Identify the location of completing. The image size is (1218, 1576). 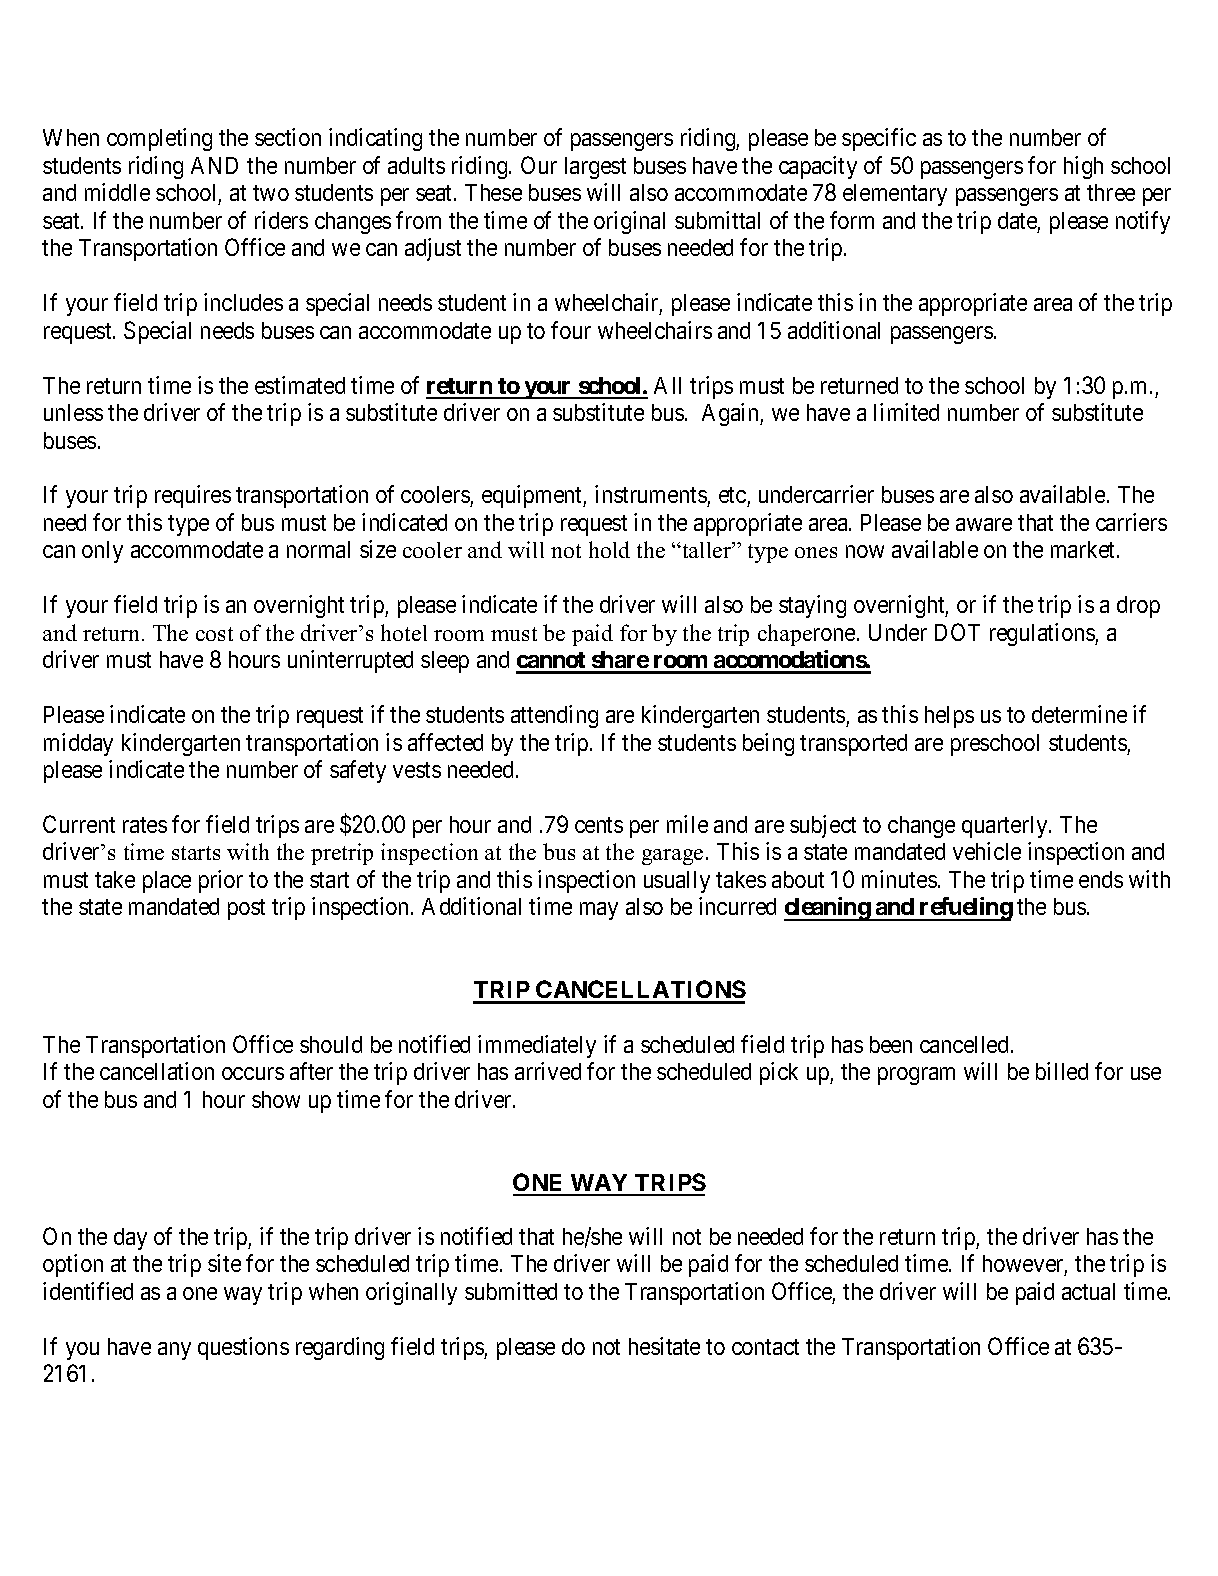
(159, 139).
